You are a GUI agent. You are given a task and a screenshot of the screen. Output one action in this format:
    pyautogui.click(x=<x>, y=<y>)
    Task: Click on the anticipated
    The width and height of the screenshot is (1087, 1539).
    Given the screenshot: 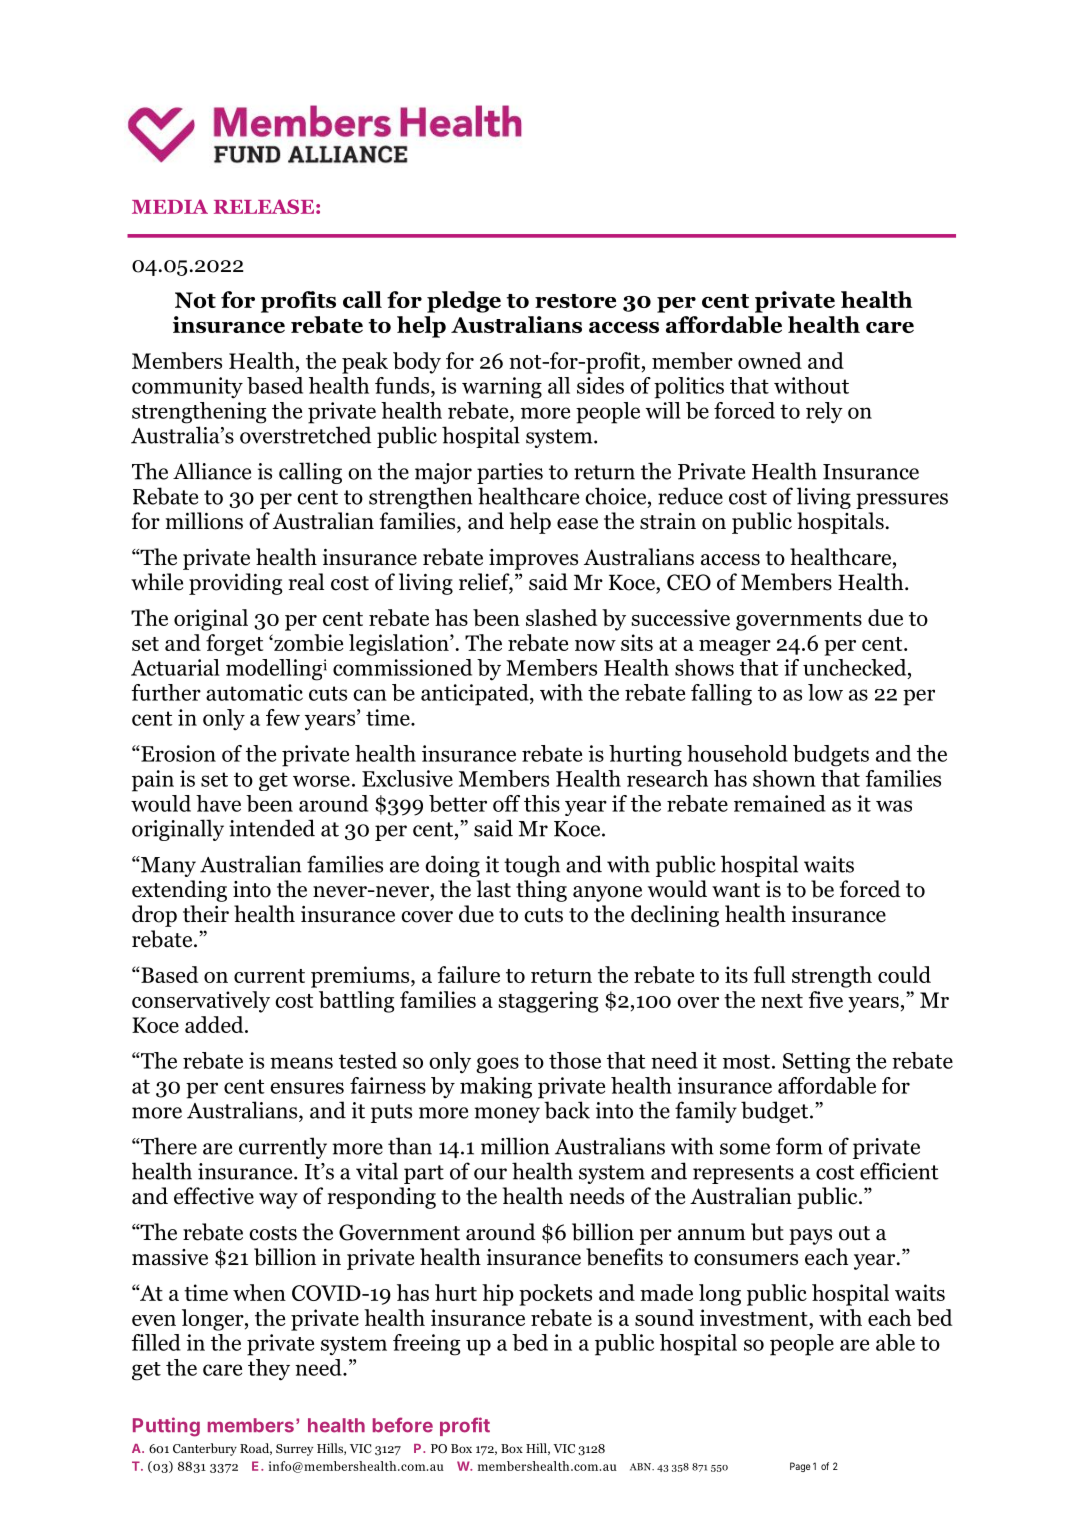 What is the action you would take?
    pyautogui.click(x=476, y=695)
